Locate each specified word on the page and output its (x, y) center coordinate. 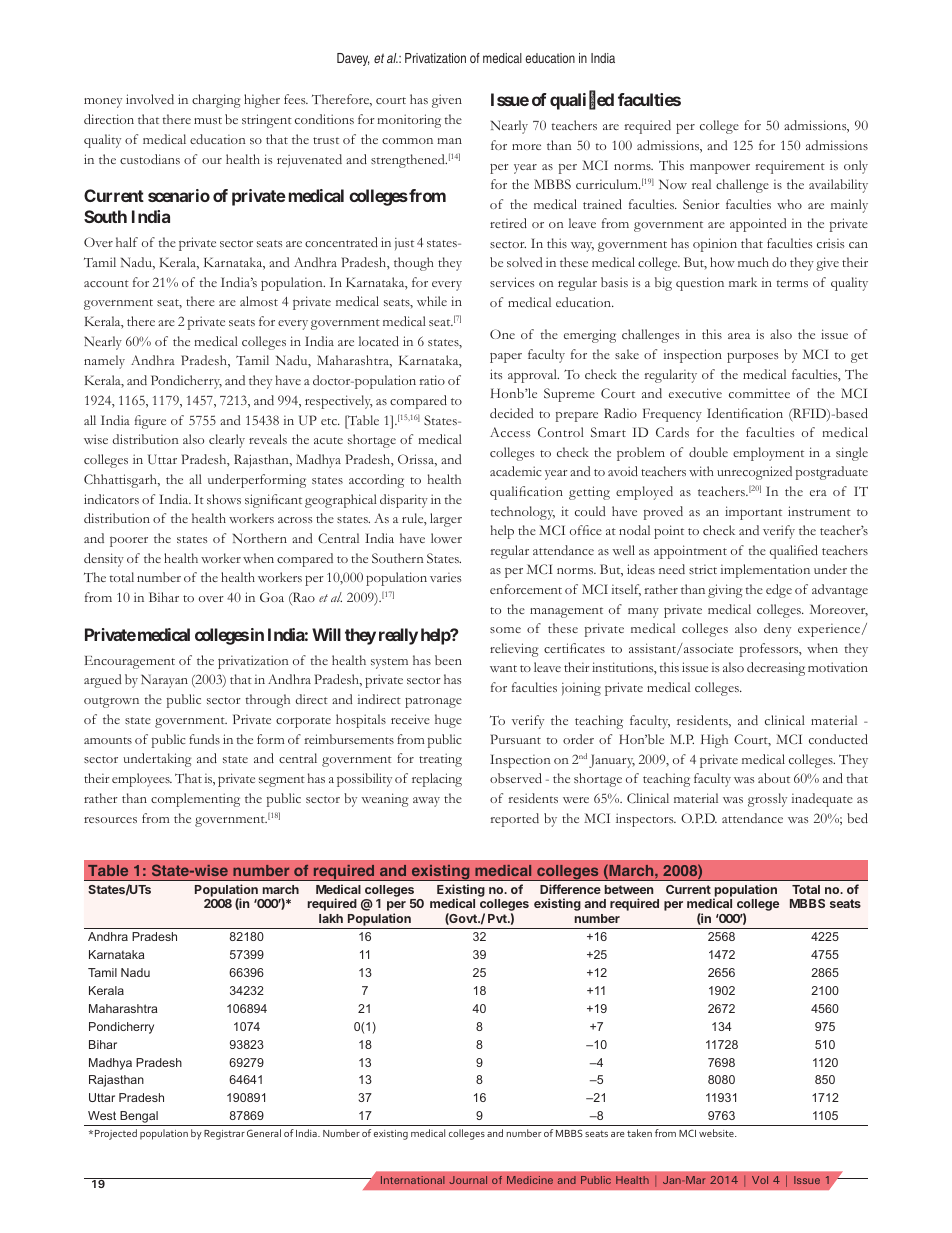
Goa (272, 597)
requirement (790, 167)
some (505, 630)
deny (777, 630)
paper (506, 358)
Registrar (224, 1135)
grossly (767, 800)
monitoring (409, 121)
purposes (752, 358)
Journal (468, 1180)
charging (216, 101)
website (717, 1133)
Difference (570, 889)
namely (104, 362)
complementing (195, 800)
